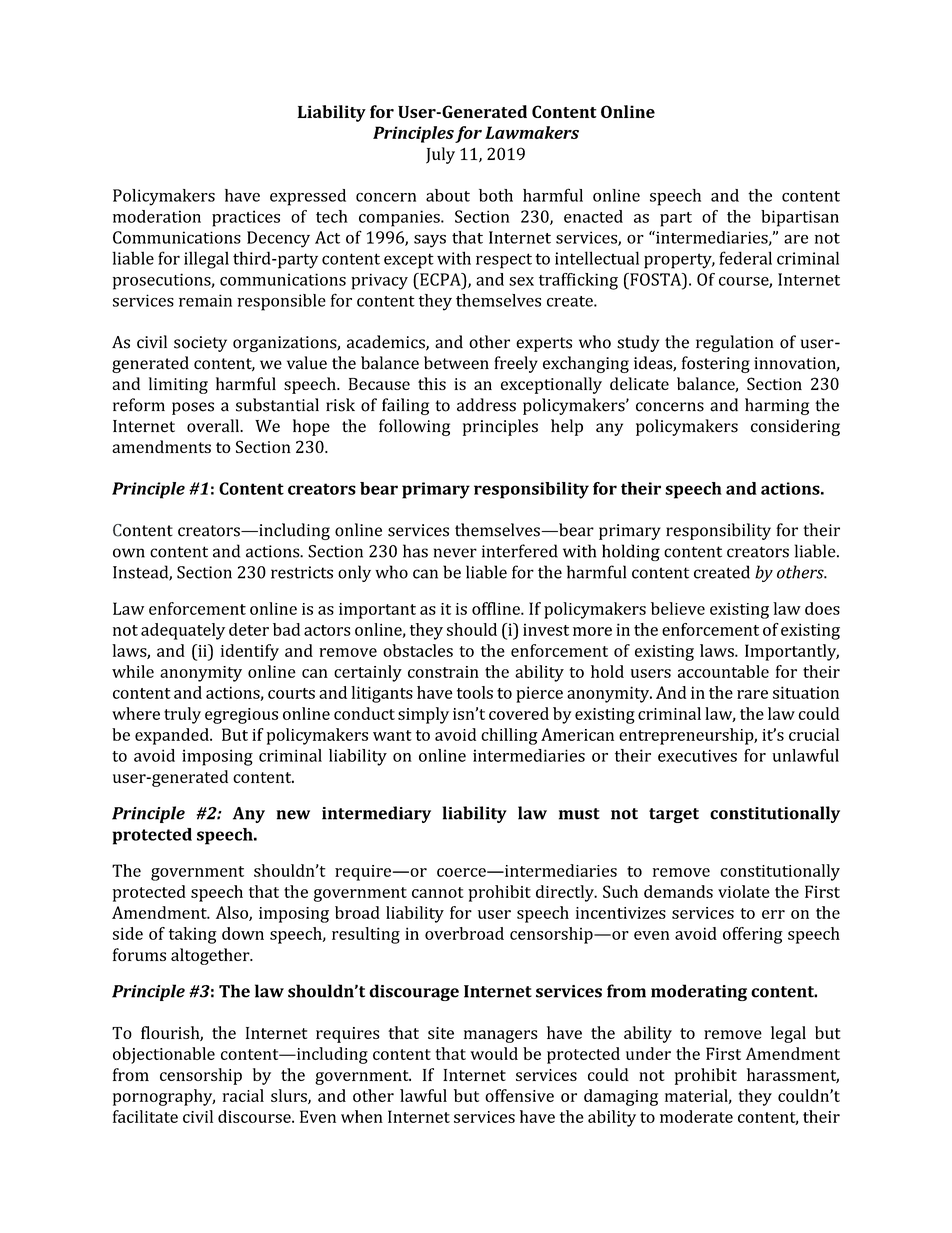 The height and width of the image is (1233, 952). Describe the element at coordinates (745, 258) in the image. I see `federal` at that location.
